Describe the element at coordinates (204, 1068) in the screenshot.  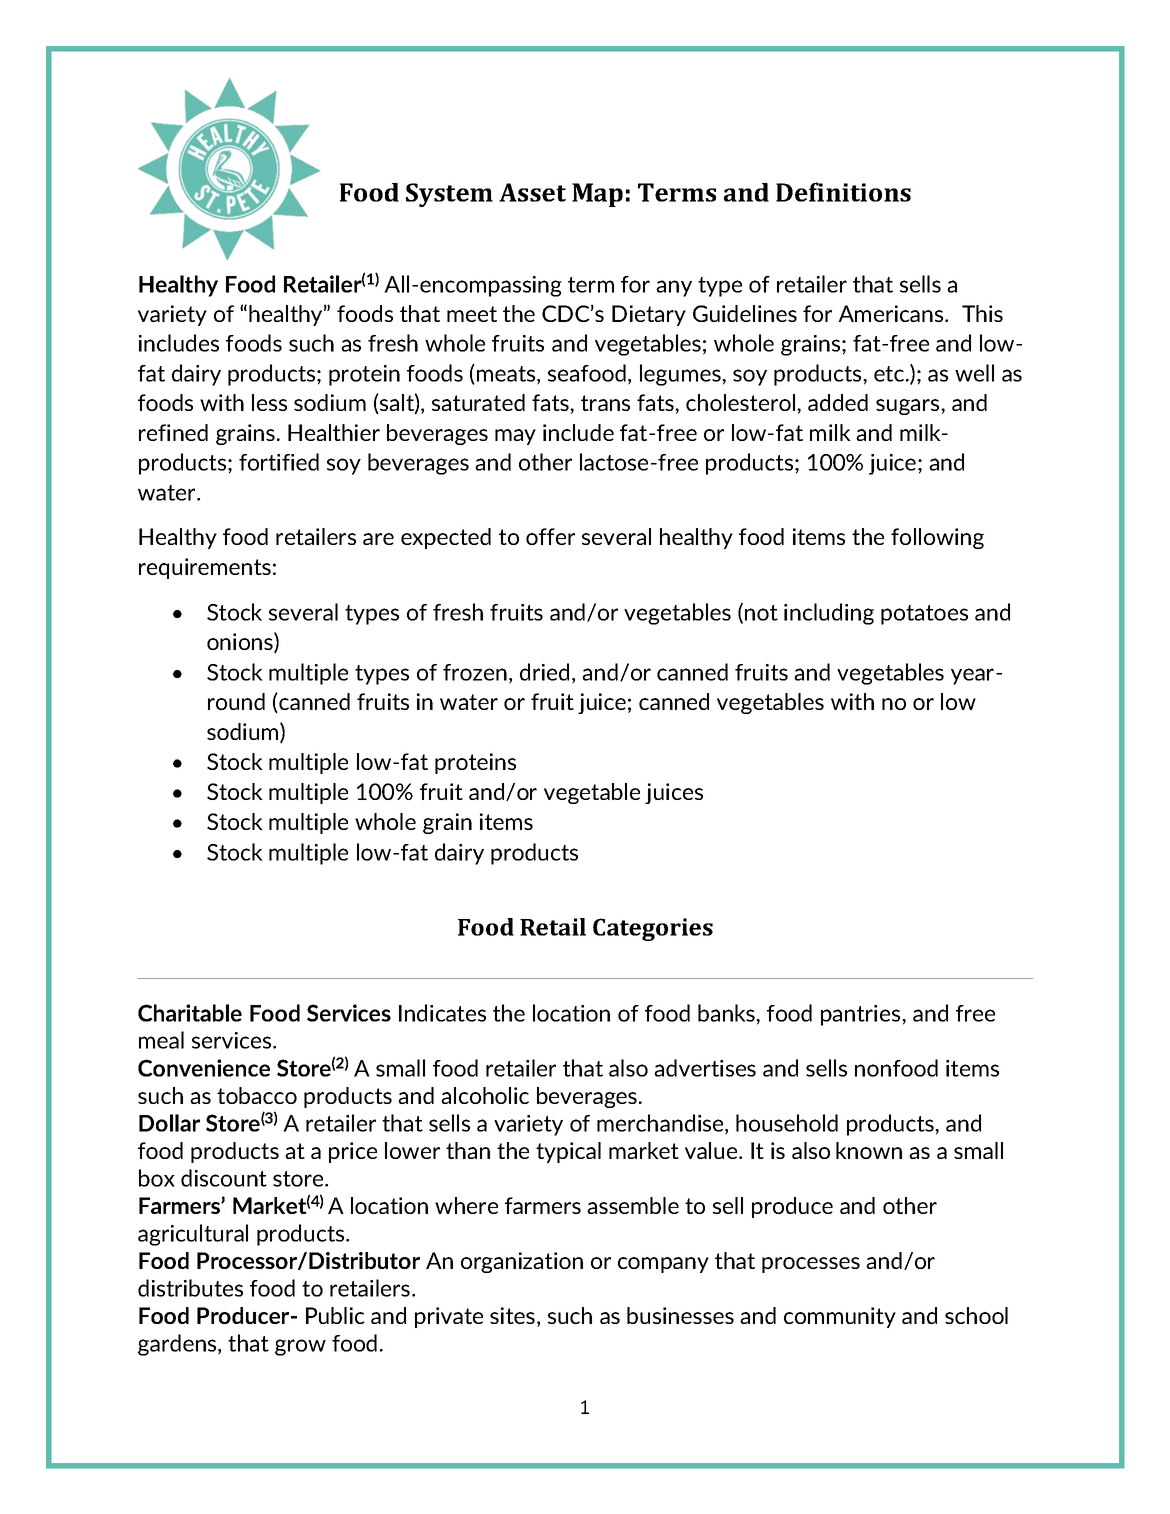
I see `Convenience` at that location.
